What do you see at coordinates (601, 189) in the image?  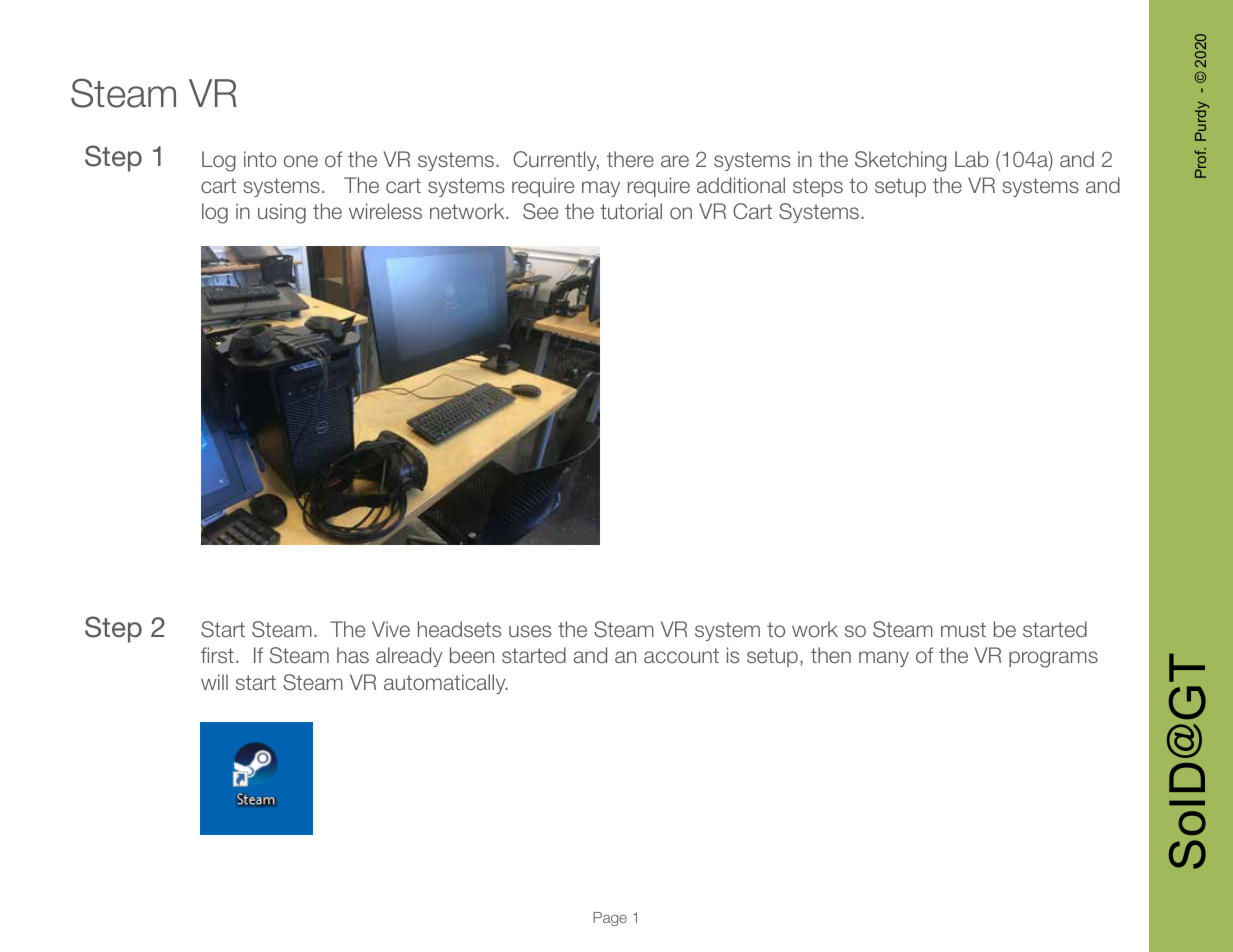 I see `may` at bounding box center [601, 189].
